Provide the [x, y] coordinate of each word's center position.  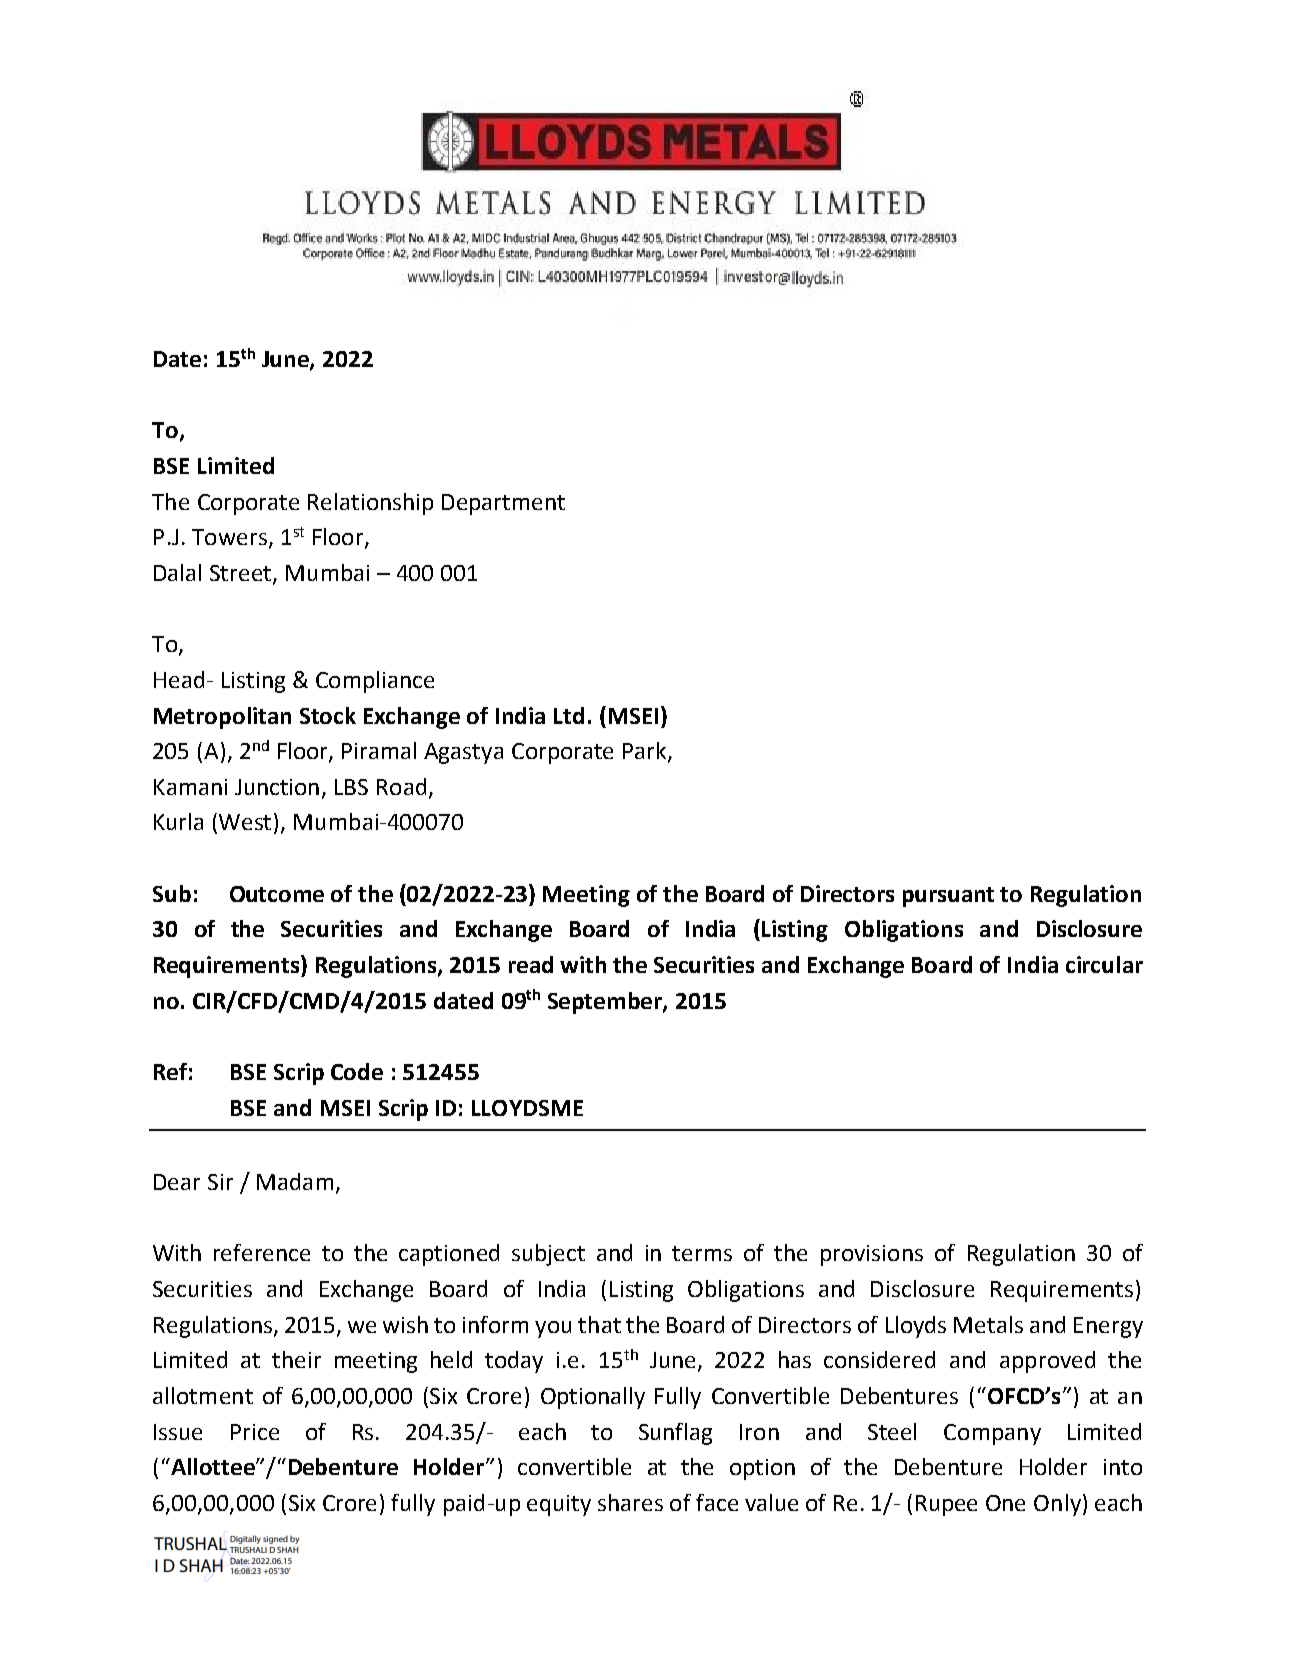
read [531, 964]
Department [503, 504]
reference [262, 1252]
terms [702, 1253]
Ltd [569, 715]
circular [1104, 964]
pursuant [948, 897]
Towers [229, 537]
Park [646, 752]
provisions [872, 1255]
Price [255, 1432]
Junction [277, 787]
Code [357, 1071]
